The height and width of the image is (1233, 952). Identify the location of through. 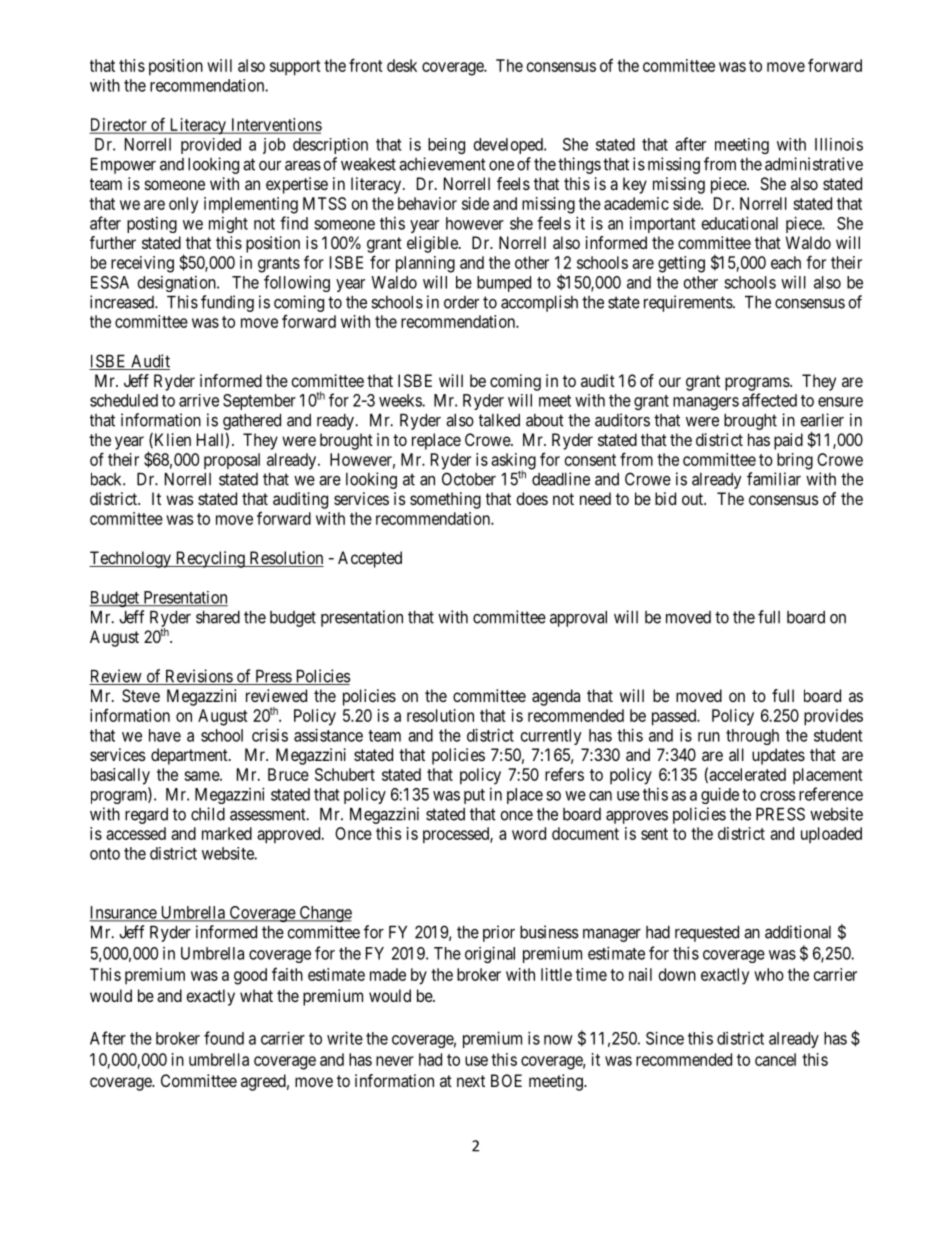
(752, 737).
